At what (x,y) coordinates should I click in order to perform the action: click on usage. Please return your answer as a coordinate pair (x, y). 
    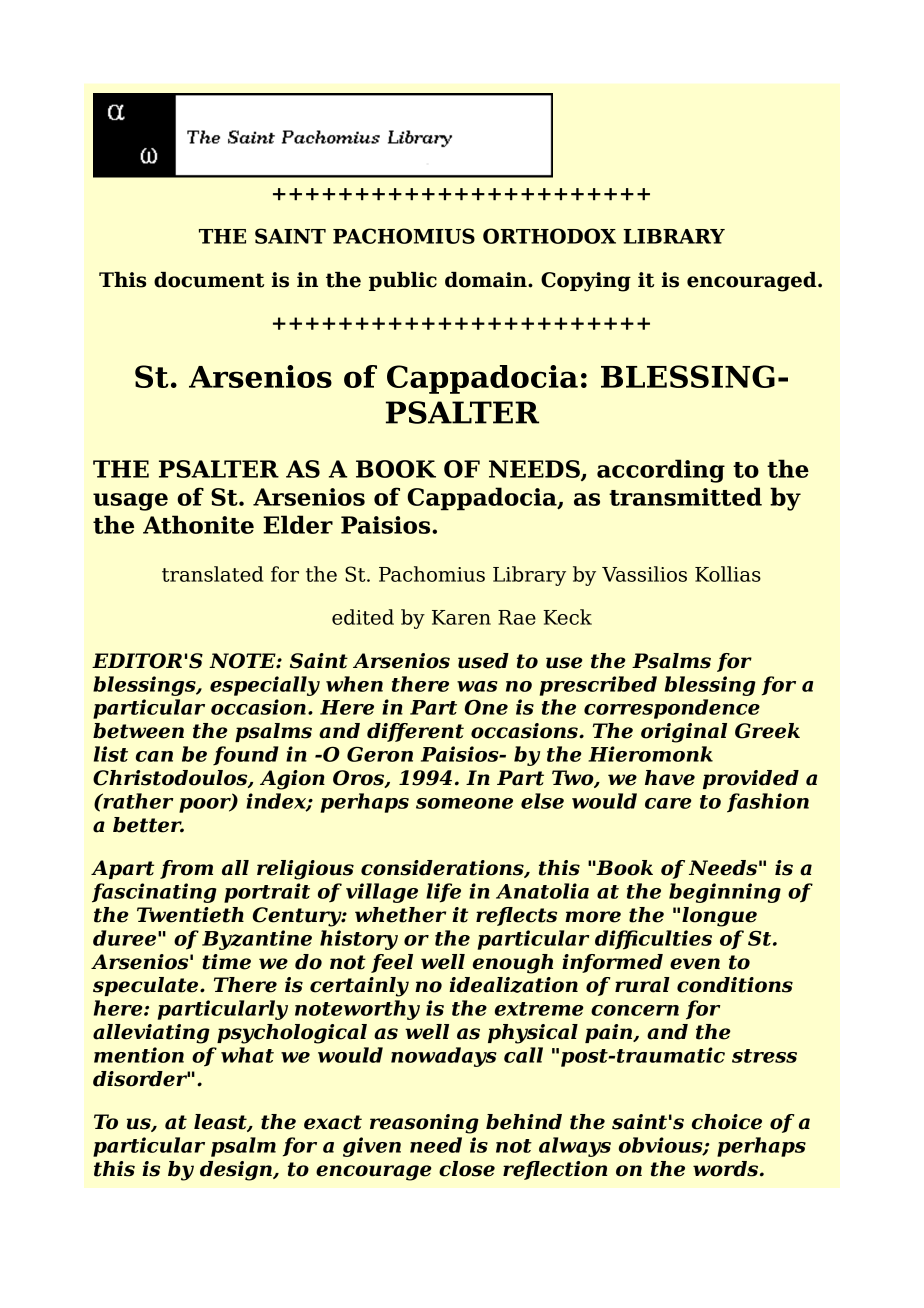
    Looking at the image, I should click on (130, 502).
